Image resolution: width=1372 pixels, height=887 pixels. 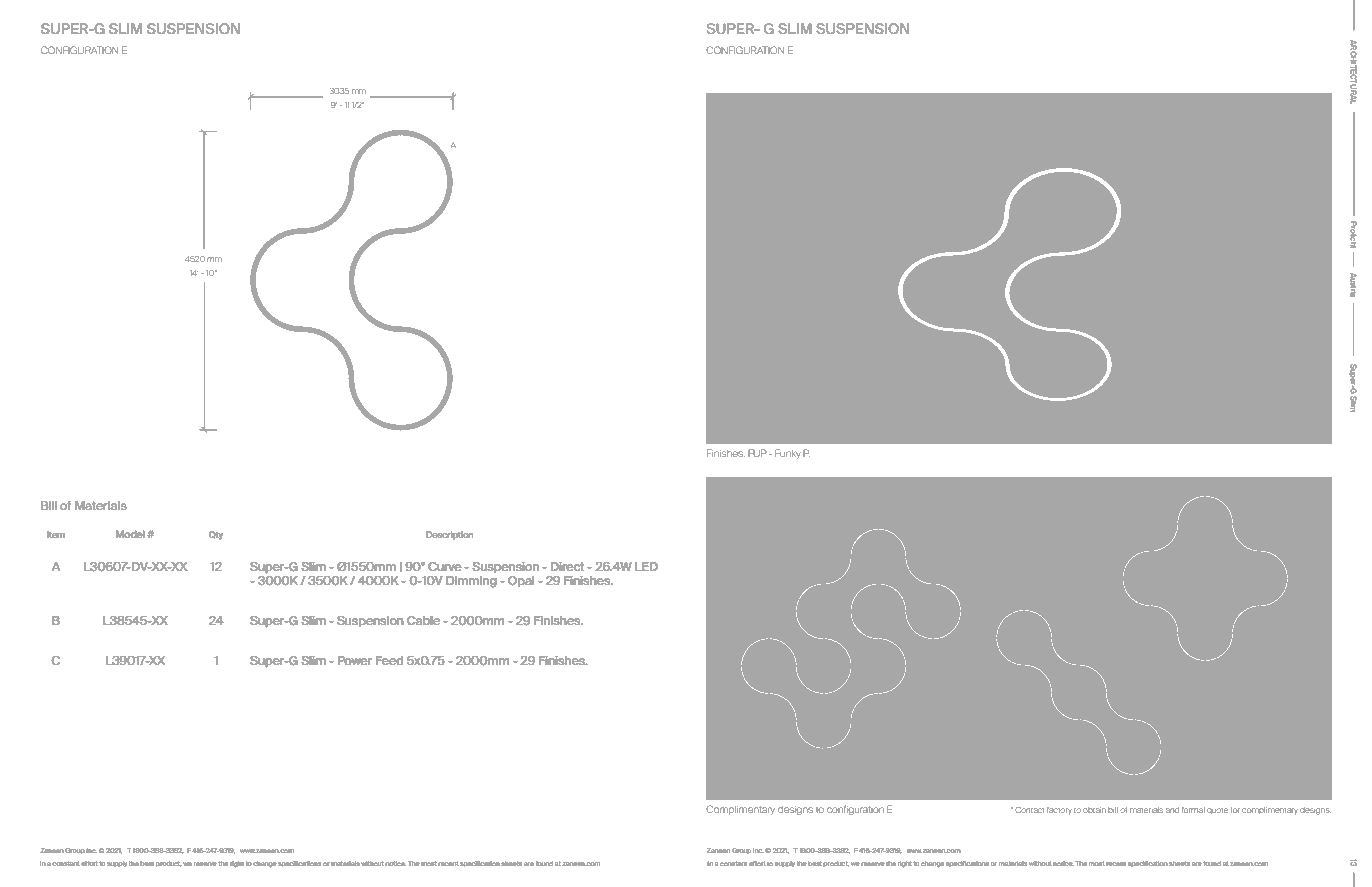 I want to click on LED, so click(x=646, y=566).
